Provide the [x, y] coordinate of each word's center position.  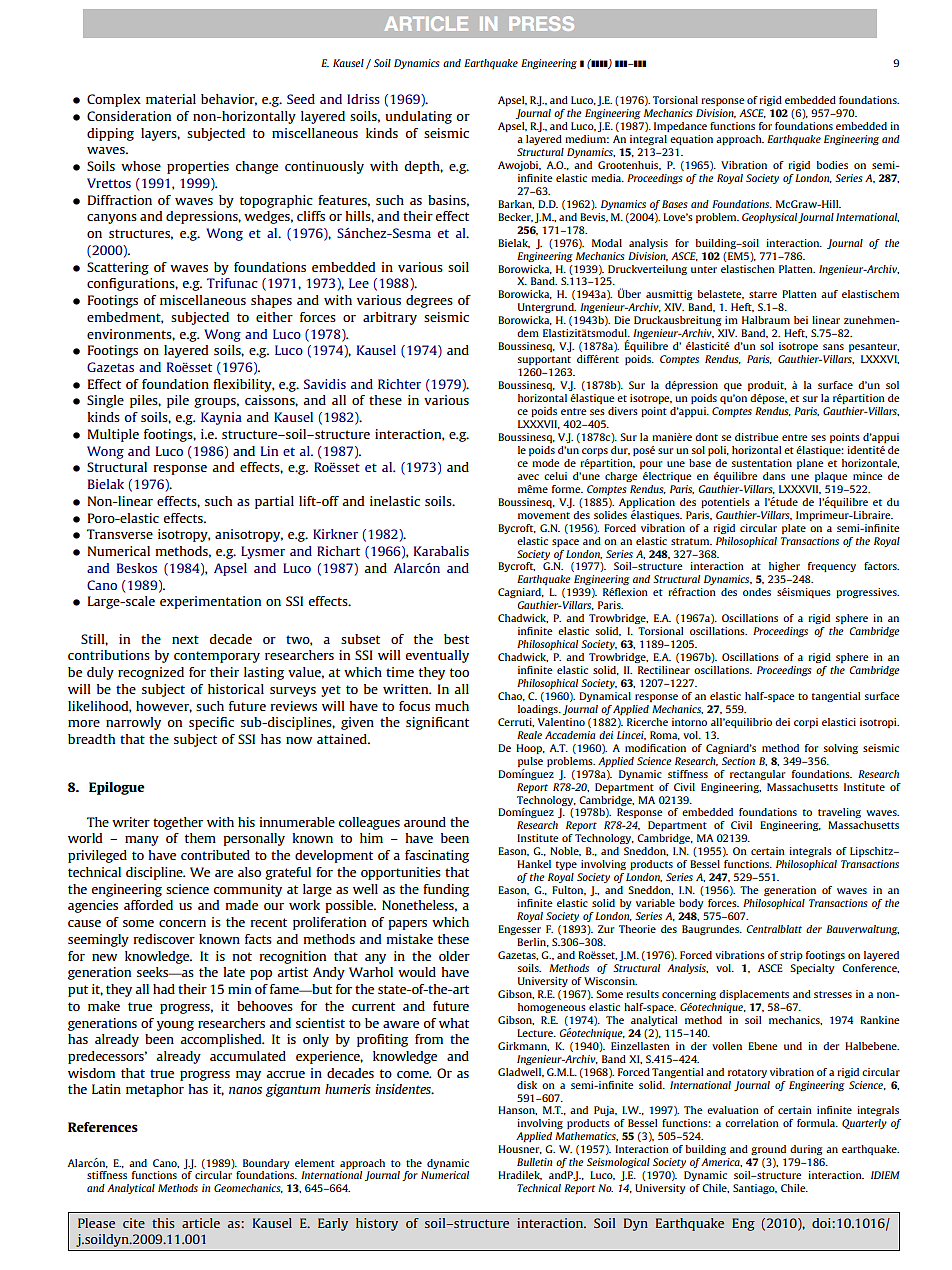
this [163, 1223]
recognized [151, 673]
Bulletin [534, 1162]
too [459, 672]
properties [198, 167]
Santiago [755, 1189]
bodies [832, 165]
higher [784, 567]
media [607, 178]
